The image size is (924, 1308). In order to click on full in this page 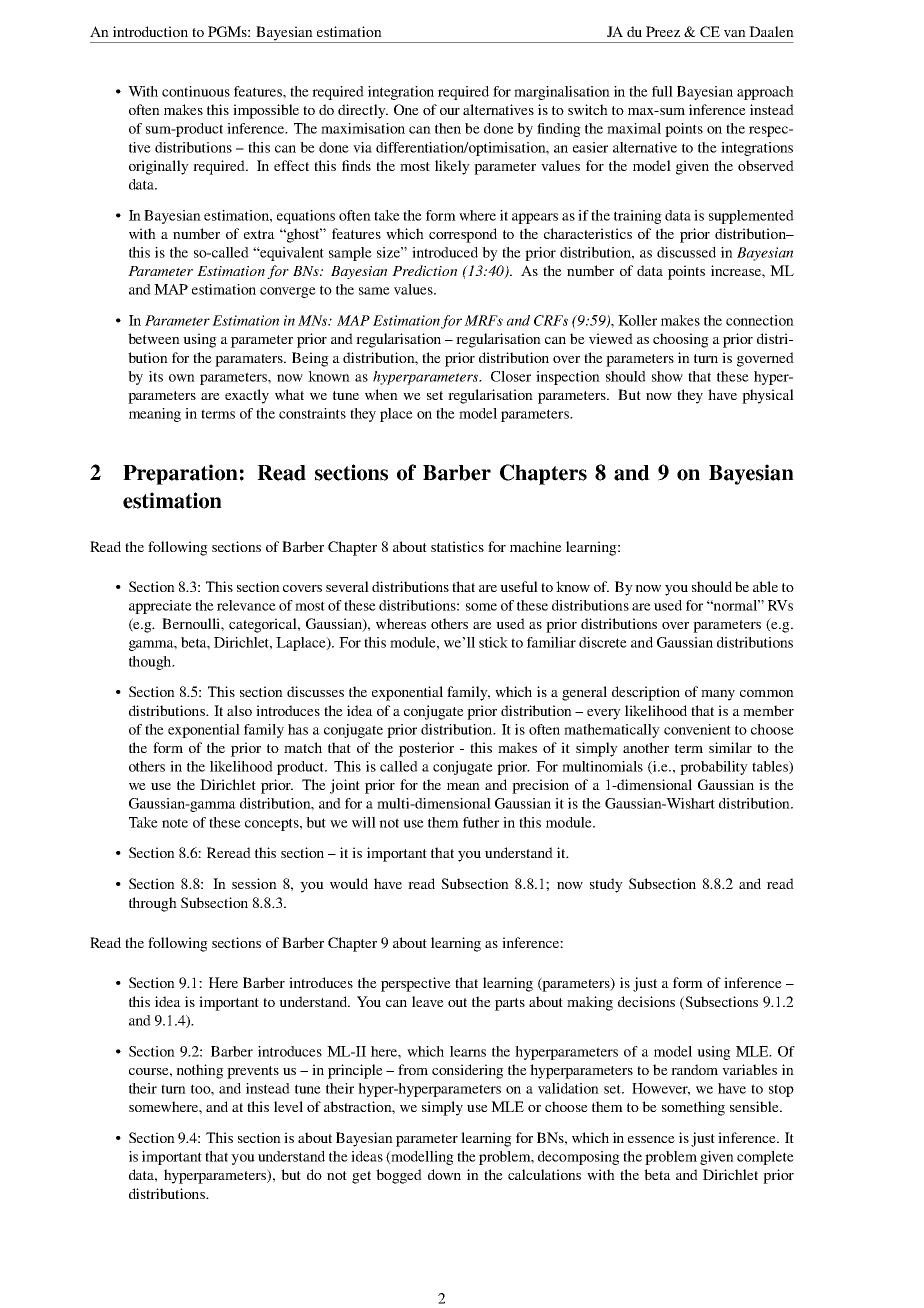, I will do `click(662, 91)`.
